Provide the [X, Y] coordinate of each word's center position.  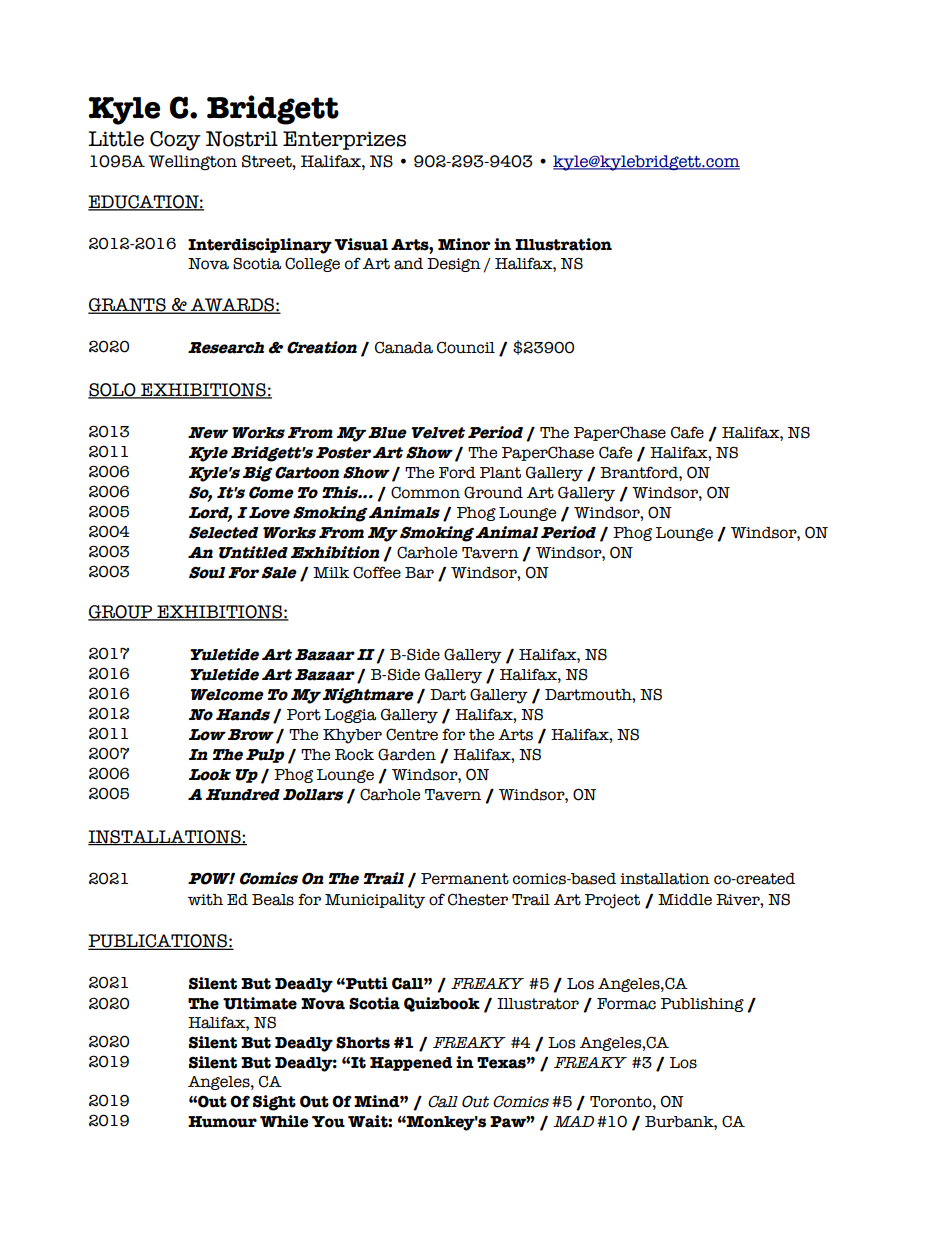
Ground [493, 492]
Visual [361, 244]
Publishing [702, 1005]
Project [612, 901]
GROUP [121, 613]
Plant [500, 473]
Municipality [375, 901]
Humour [222, 1122]
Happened [411, 1064]
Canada [404, 347]
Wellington [192, 163]
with [205, 900]
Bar [419, 573]
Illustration [563, 244]
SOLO [113, 391]
